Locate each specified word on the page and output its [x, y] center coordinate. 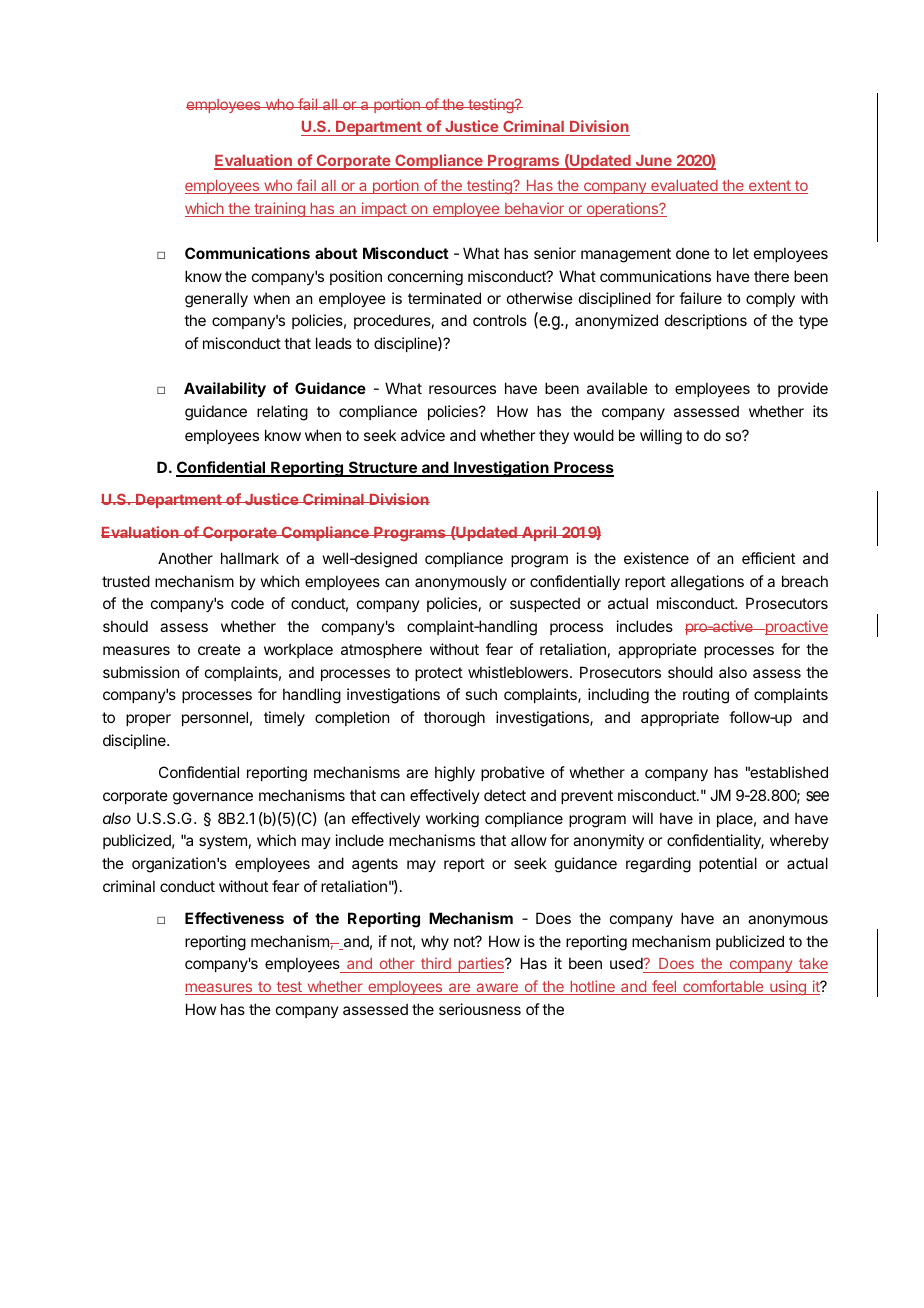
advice [423, 435]
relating [282, 413]
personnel [215, 718]
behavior [534, 209]
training [279, 209]
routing [706, 696]
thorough [454, 719]
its [820, 411]
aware [497, 989]
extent [770, 187]
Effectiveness [234, 918]
